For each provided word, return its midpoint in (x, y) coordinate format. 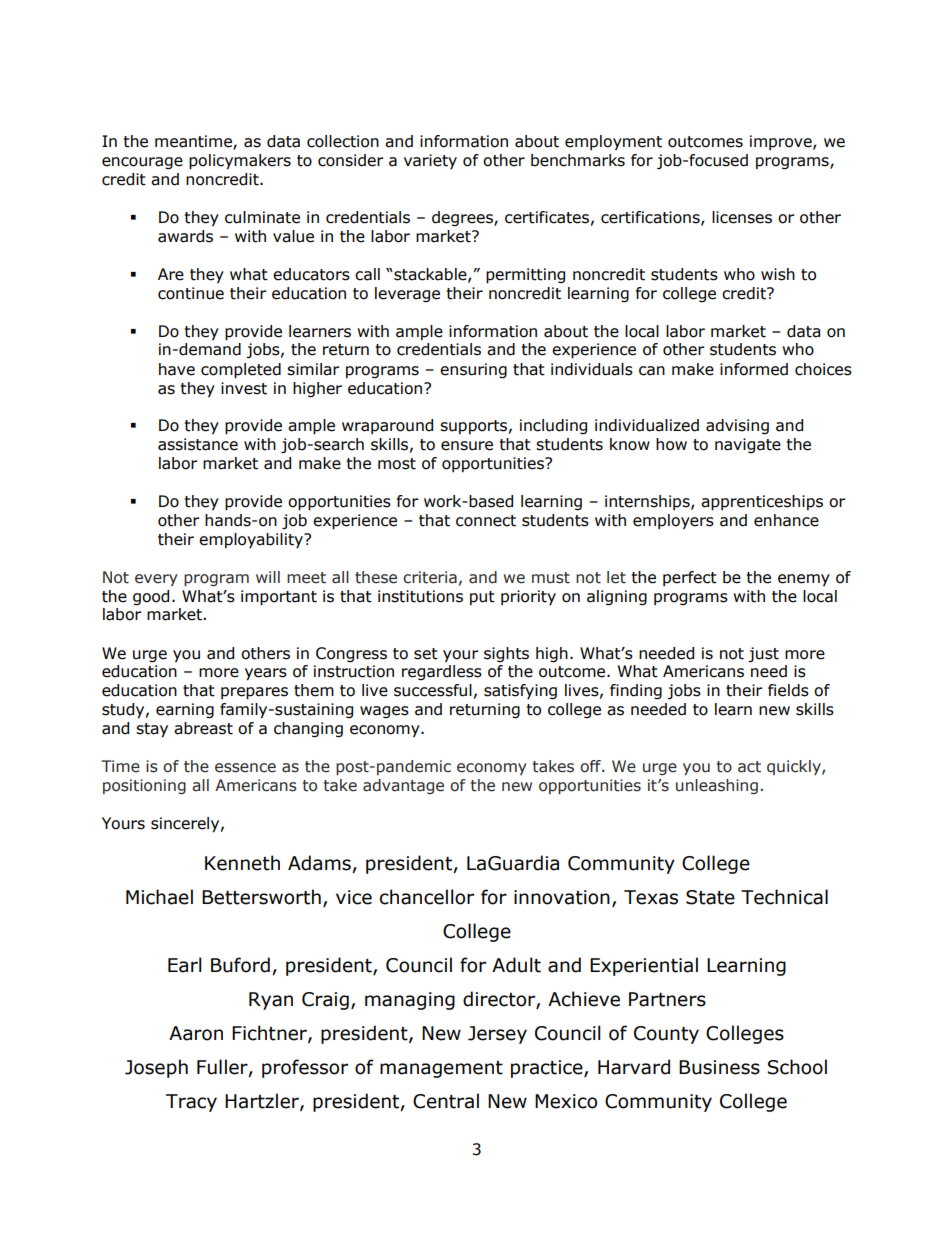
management (441, 1069)
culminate (262, 217)
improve (782, 142)
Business (719, 1067)
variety (430, 161)
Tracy (191, 1103)
